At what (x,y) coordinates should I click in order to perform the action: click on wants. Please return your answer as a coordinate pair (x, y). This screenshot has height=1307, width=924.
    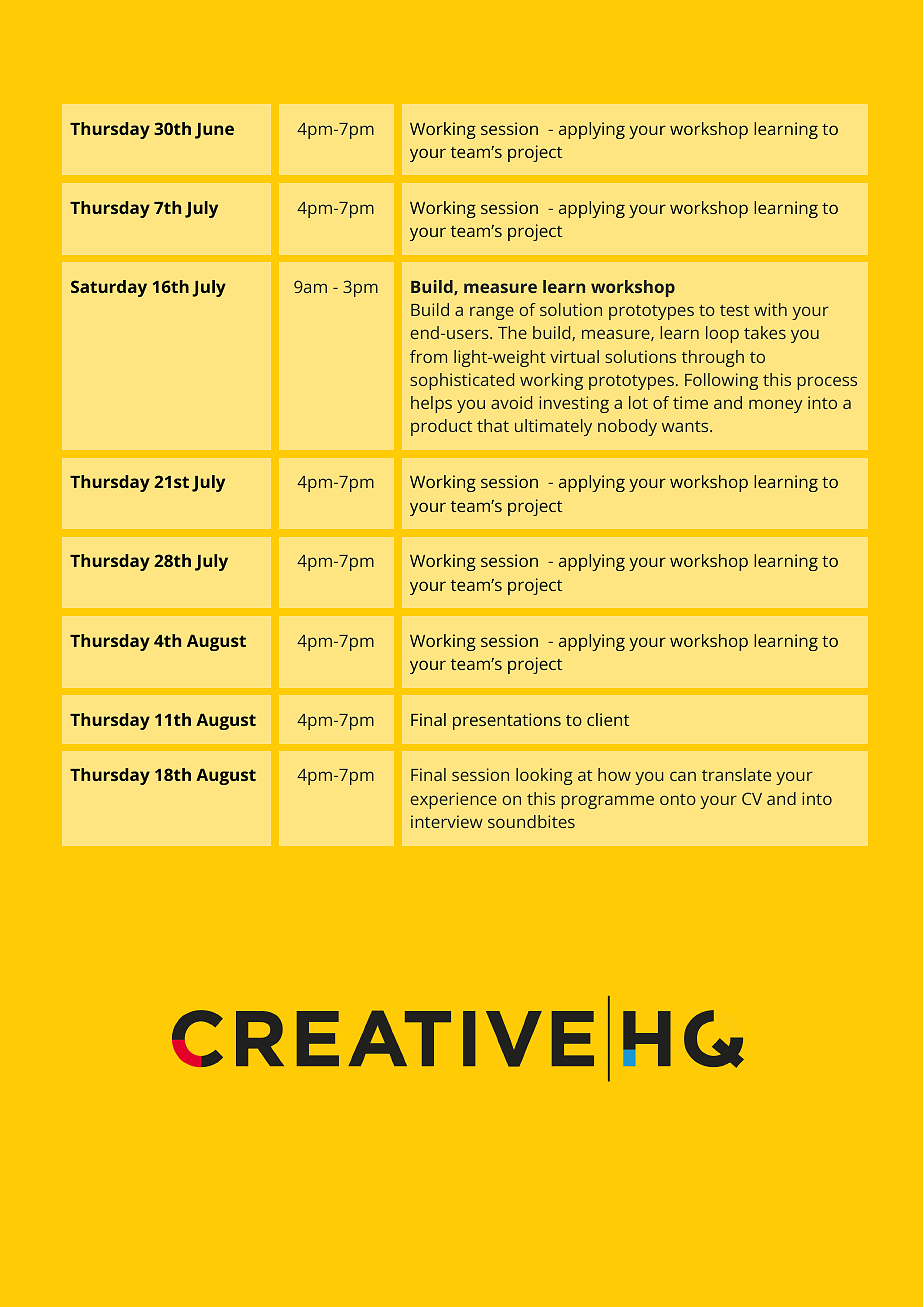
    Looking at the image, I should click on (686, 426).
